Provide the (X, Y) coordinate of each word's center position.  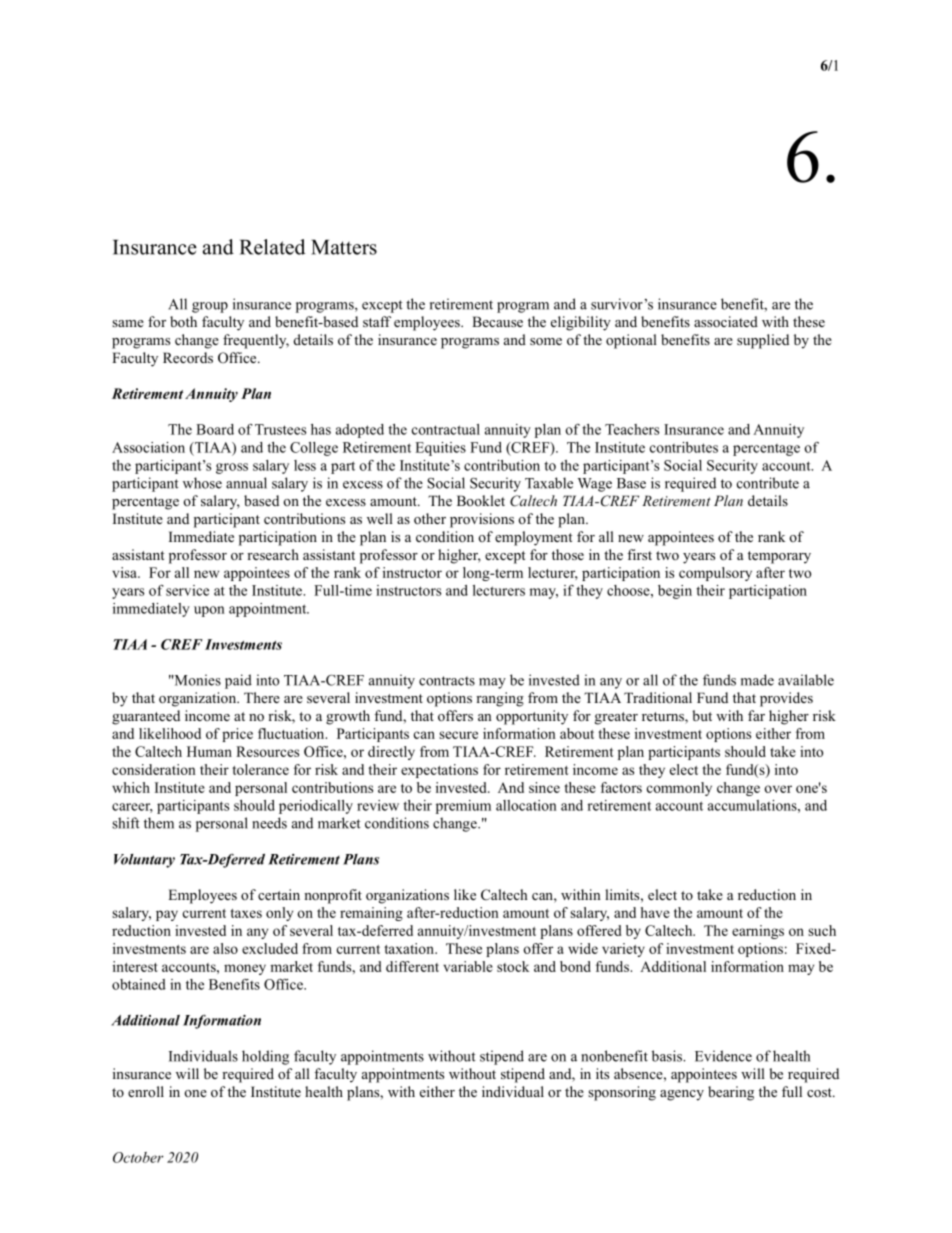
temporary (779, 557)
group (210, 307)
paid (238, 681)
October (138, 1157)
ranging (500, 699)
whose (202, 483)
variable (468, 966)
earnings (758, 932)
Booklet (481, 500)
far (756, 715)
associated (726, 321)
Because (497, 321)
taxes (246, 913)
